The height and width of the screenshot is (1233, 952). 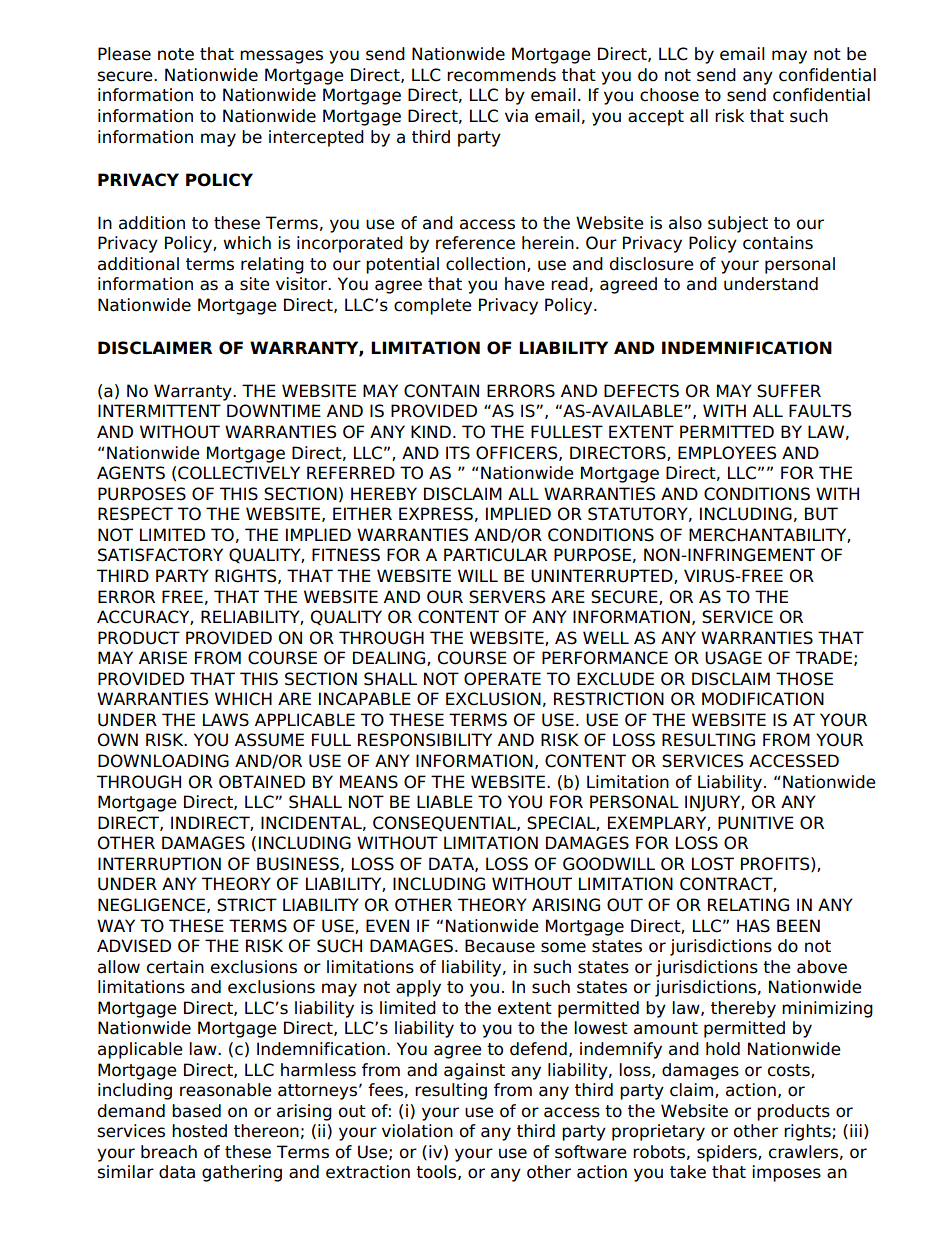 What do you see at coordinates (669, 95) in the screenshot?
I see `choose` at bounding box center [669, 95].
